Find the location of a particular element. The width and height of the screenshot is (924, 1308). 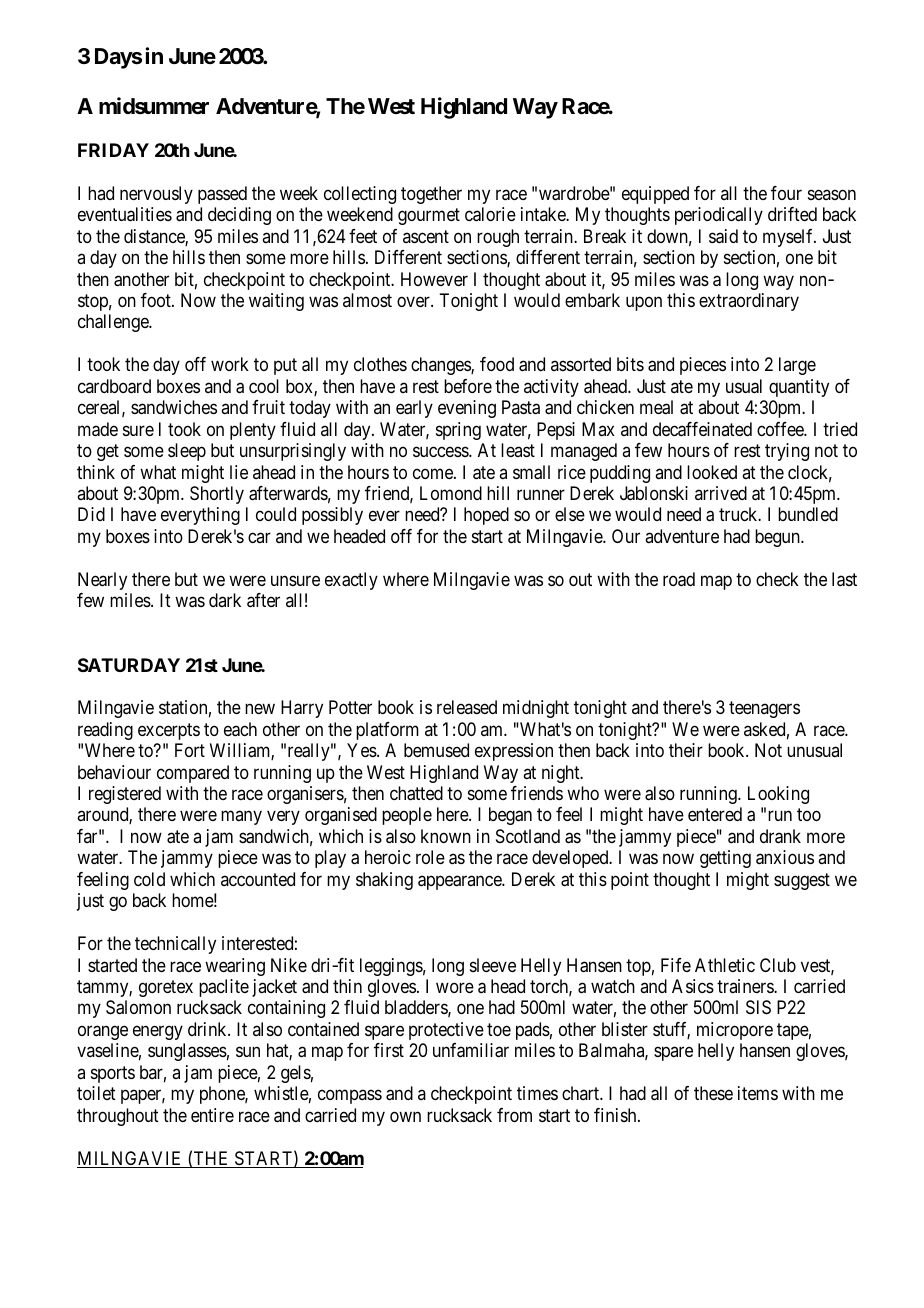

items is located at coordinates (758, 1093).
